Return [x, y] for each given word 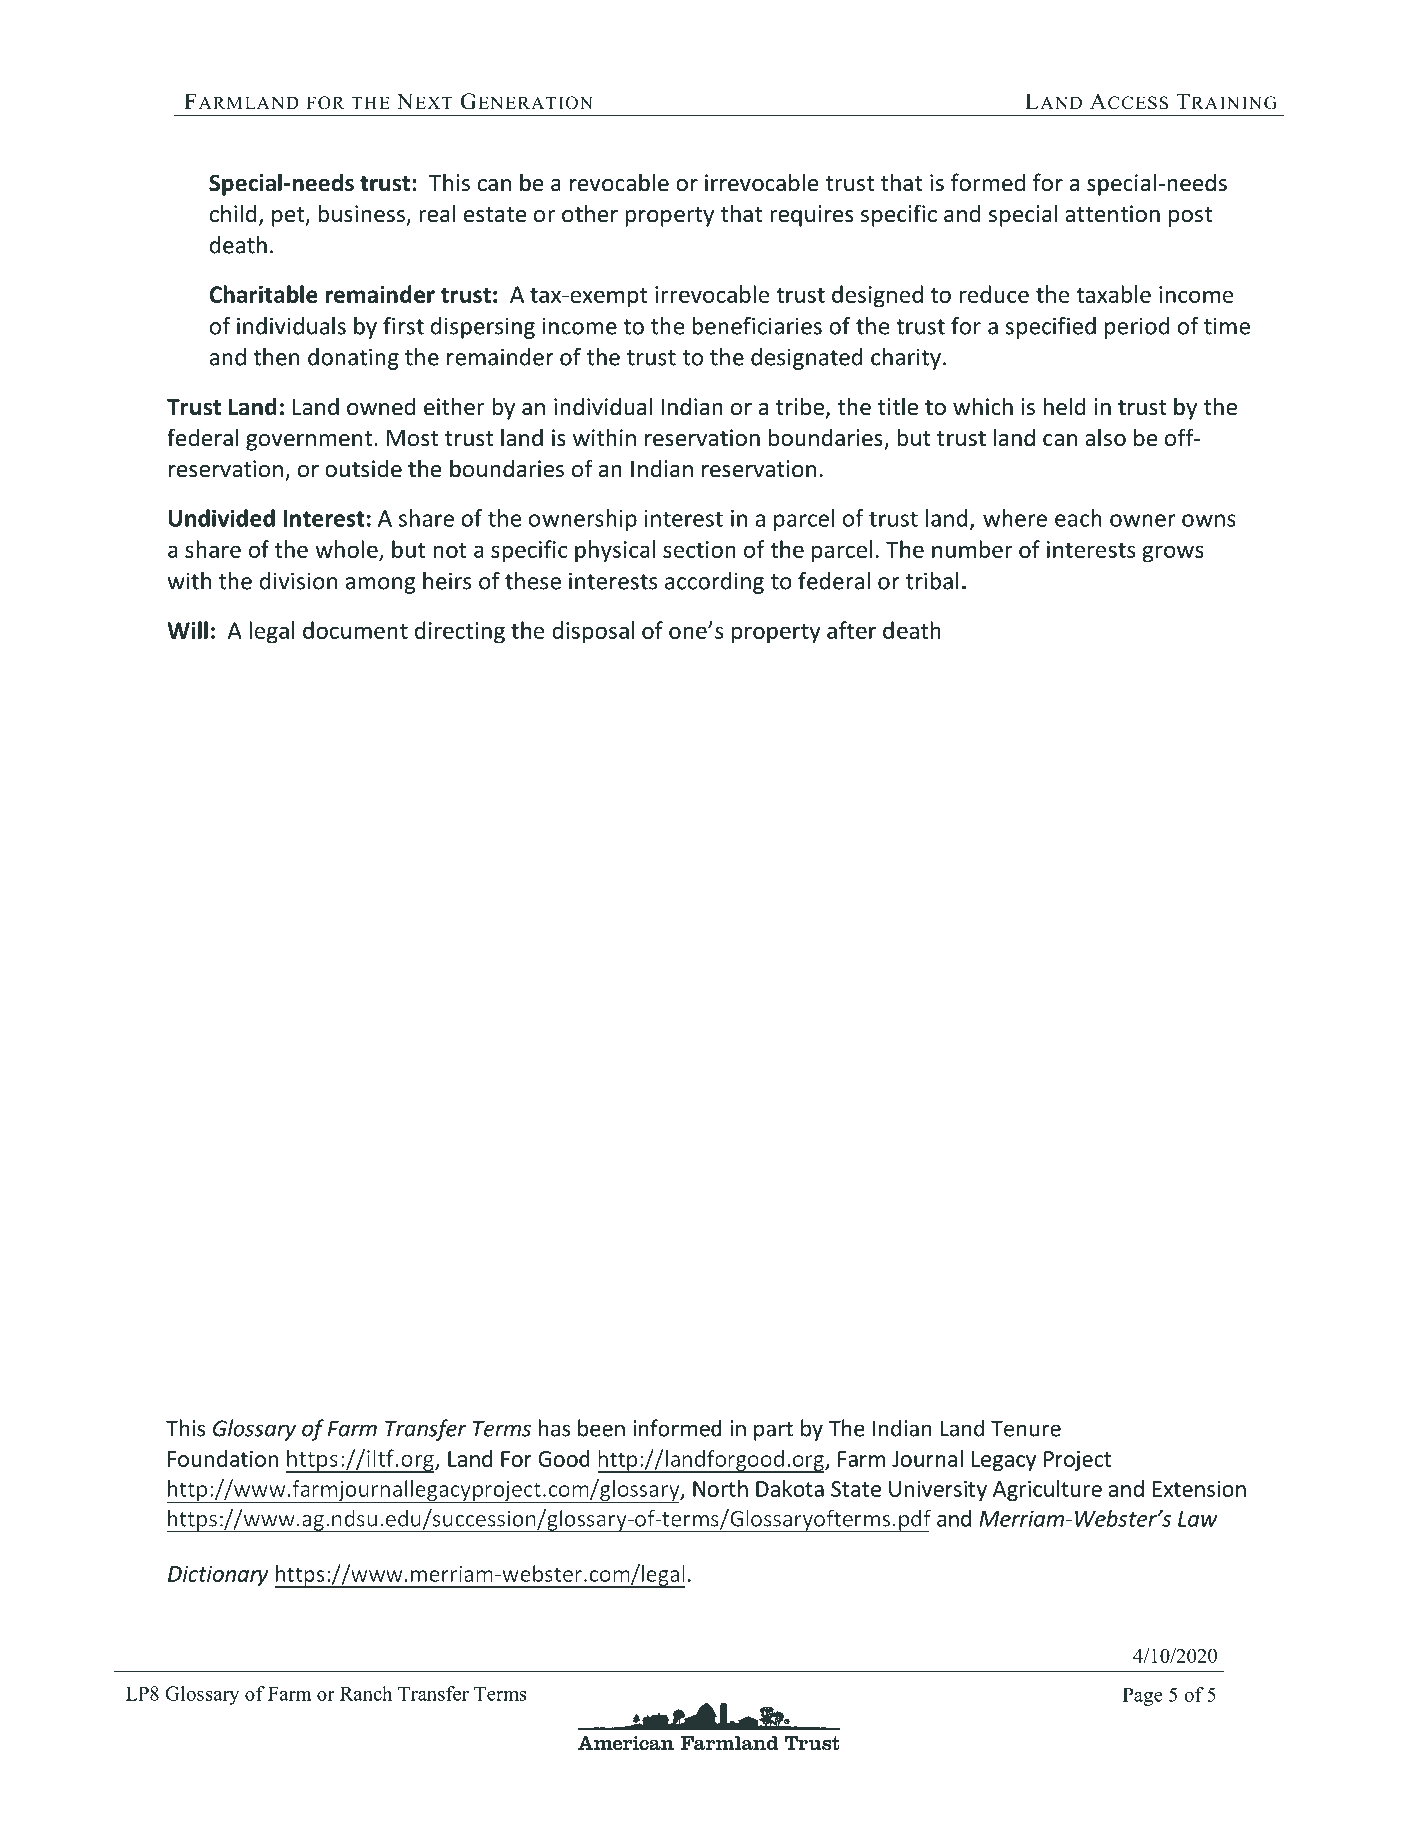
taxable [1113, 294]
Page [1143, 1696]
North [720, 1488]
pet [289, 217]
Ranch [366, 1693]
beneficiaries [757, 326]
